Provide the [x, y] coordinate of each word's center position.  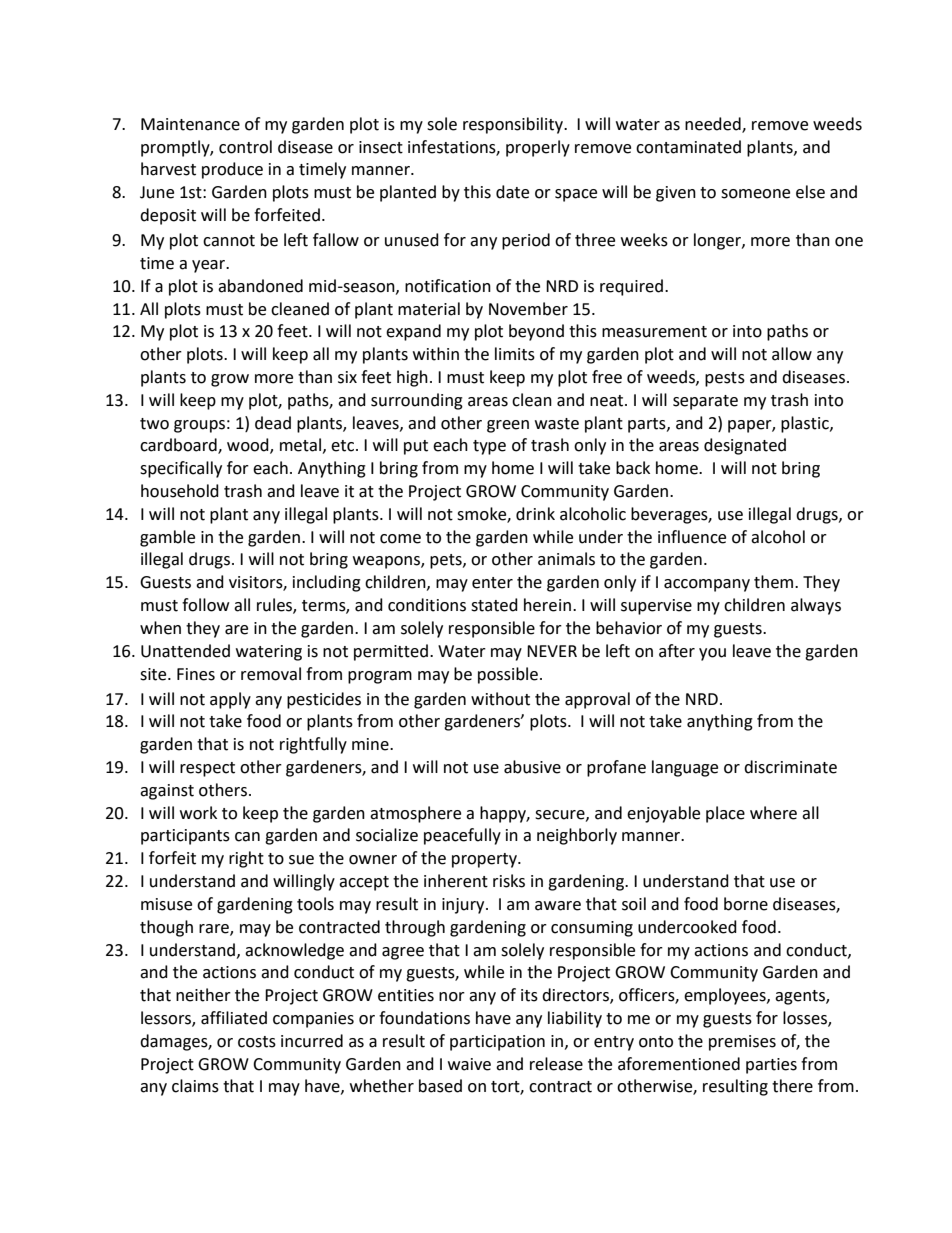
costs [257, 1042]
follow [205, 605]
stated [494, 605]
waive [469, 1064]
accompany [707, 585]
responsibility [514, 125]
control [245, 147]
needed [714, 124]
